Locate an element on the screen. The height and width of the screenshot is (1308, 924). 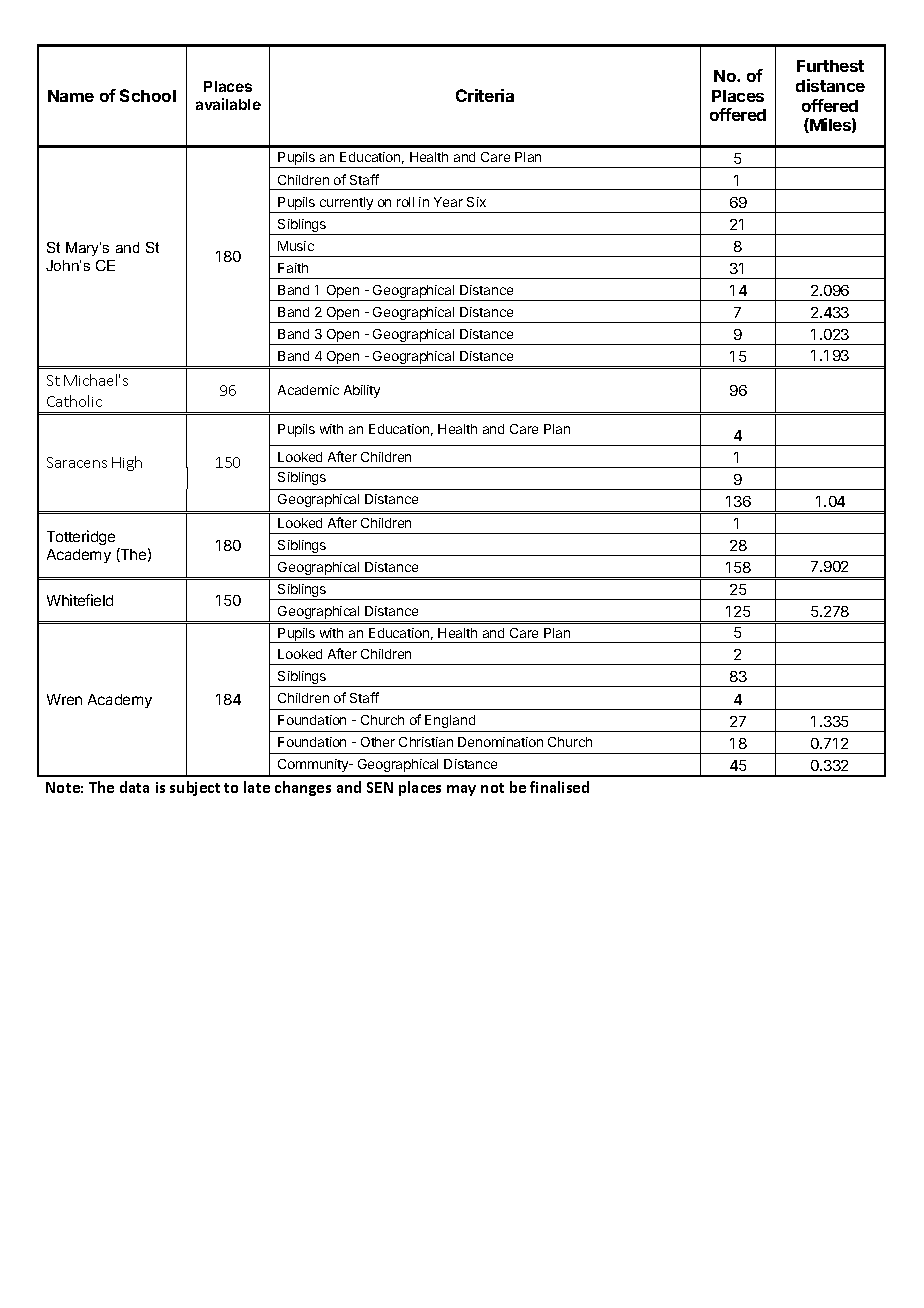
England is located at coordinates (450, 721).
